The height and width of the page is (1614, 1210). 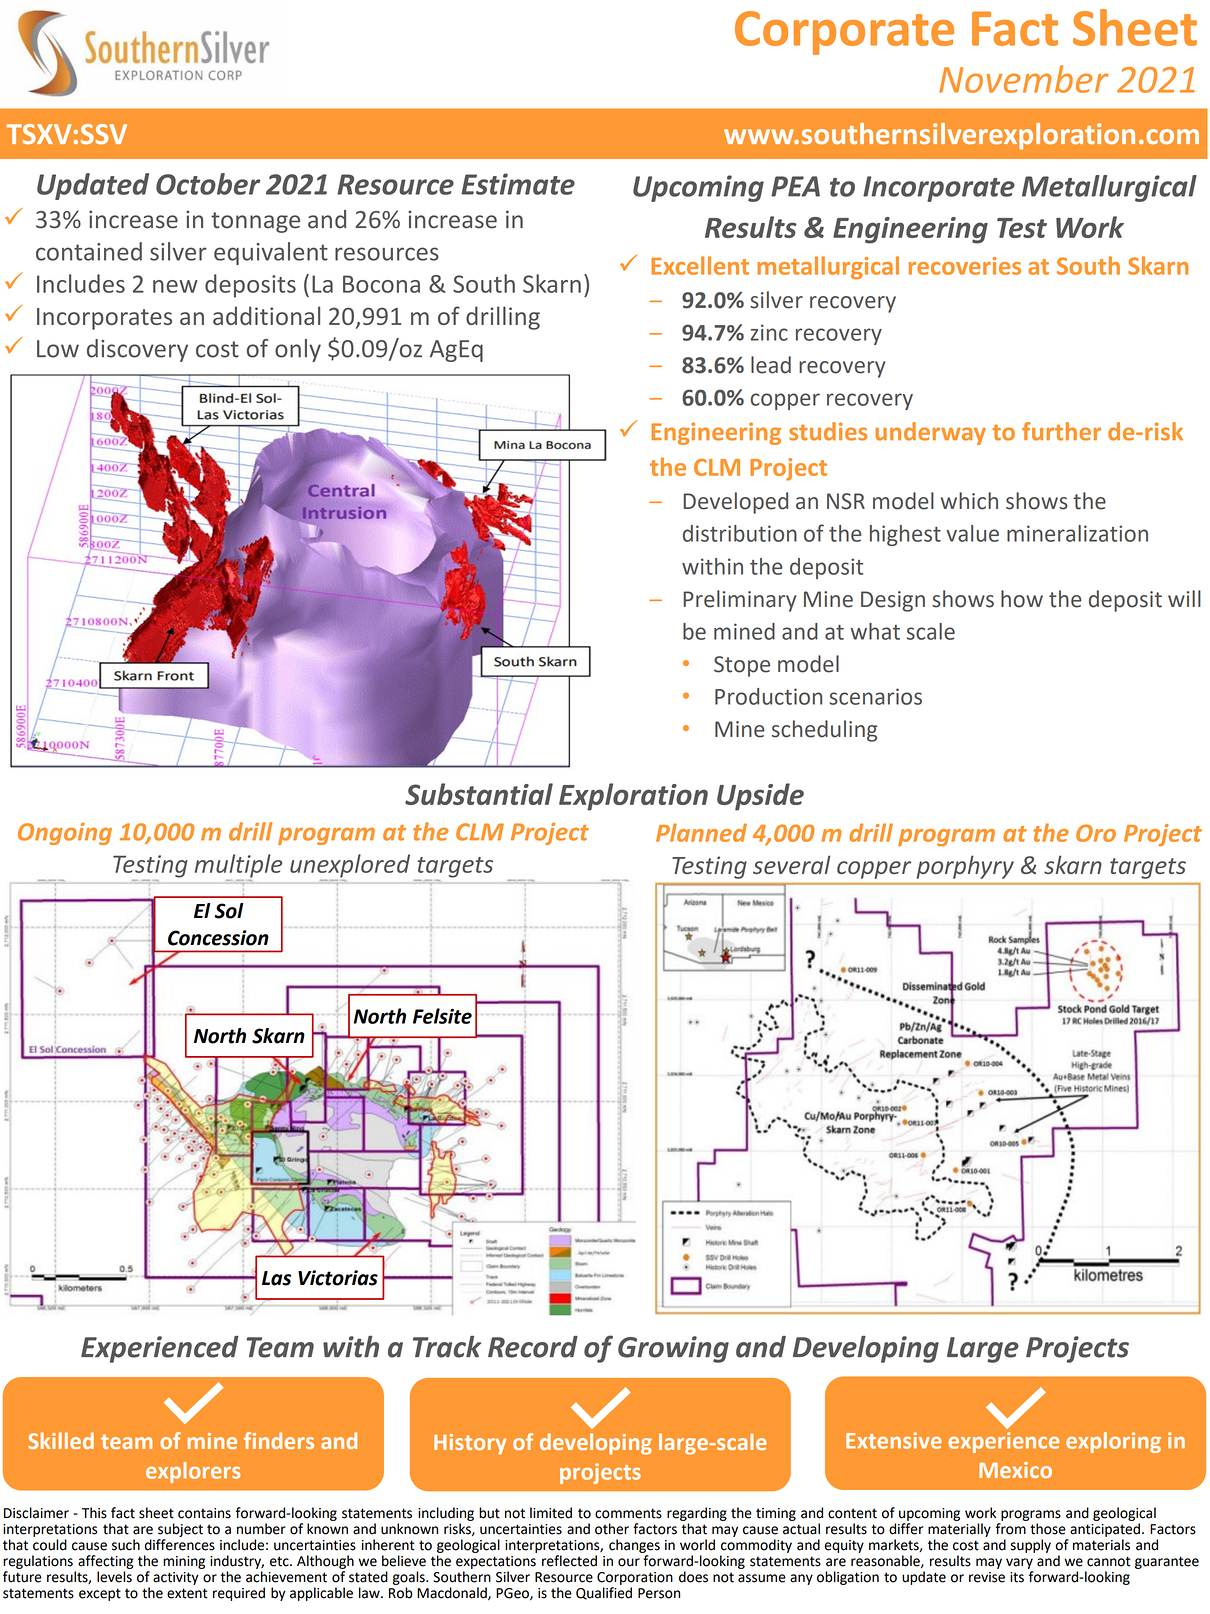 What do you see at coordinates (634, 1546) in the page?
I see `changes` at bounding box center [634, 1546].
